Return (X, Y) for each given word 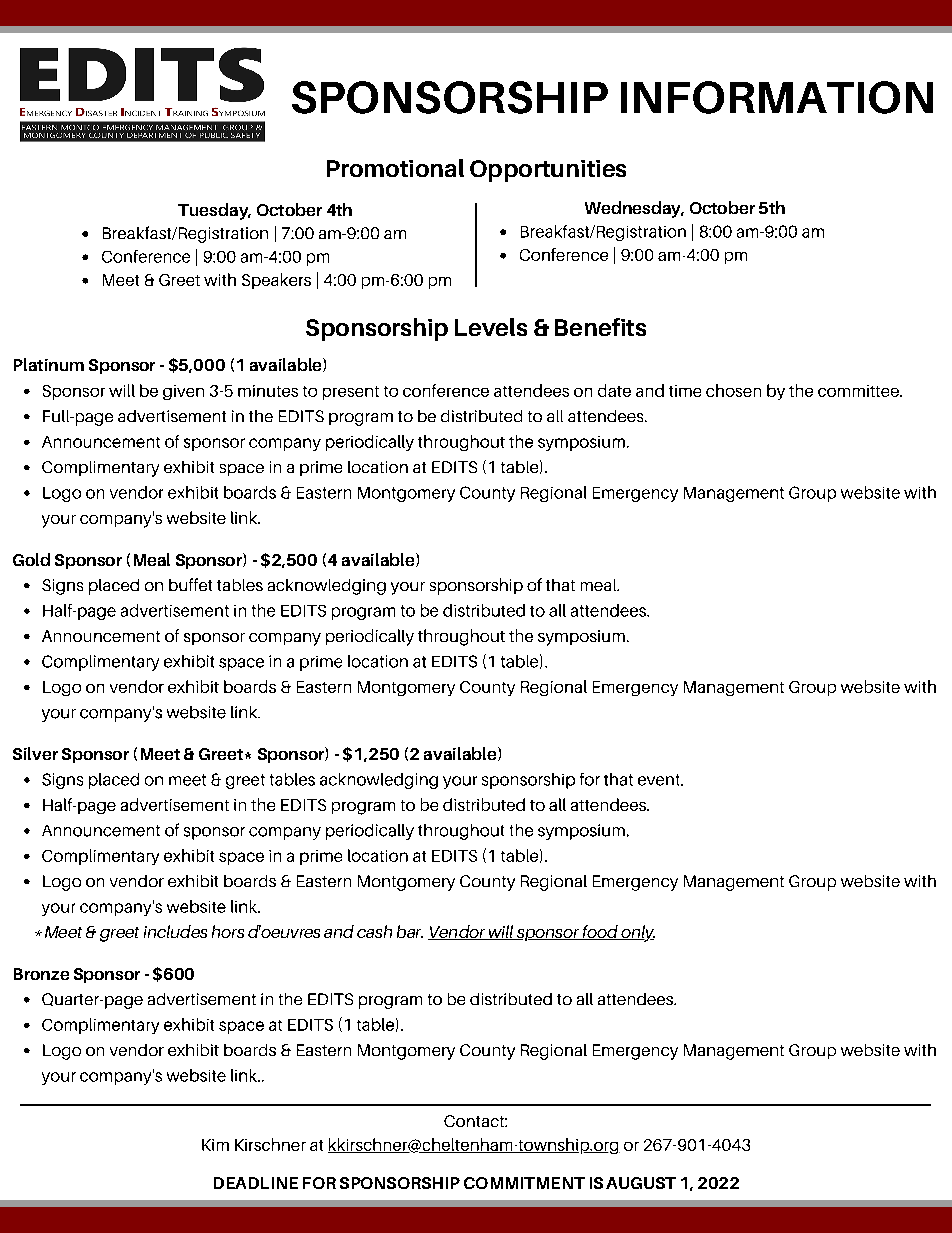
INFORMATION (777, 97)
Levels (491, 327)
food (600, 932)
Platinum (49, 364)
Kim (215, 1145)
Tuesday (214, 211)
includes (175, 931)
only (637, 933)
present (351, 393)
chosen (733, 390)
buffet (190, 584)
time (685, 391)
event (660, 780)
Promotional (395, 168)
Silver (35, 753)
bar (410, 931)
